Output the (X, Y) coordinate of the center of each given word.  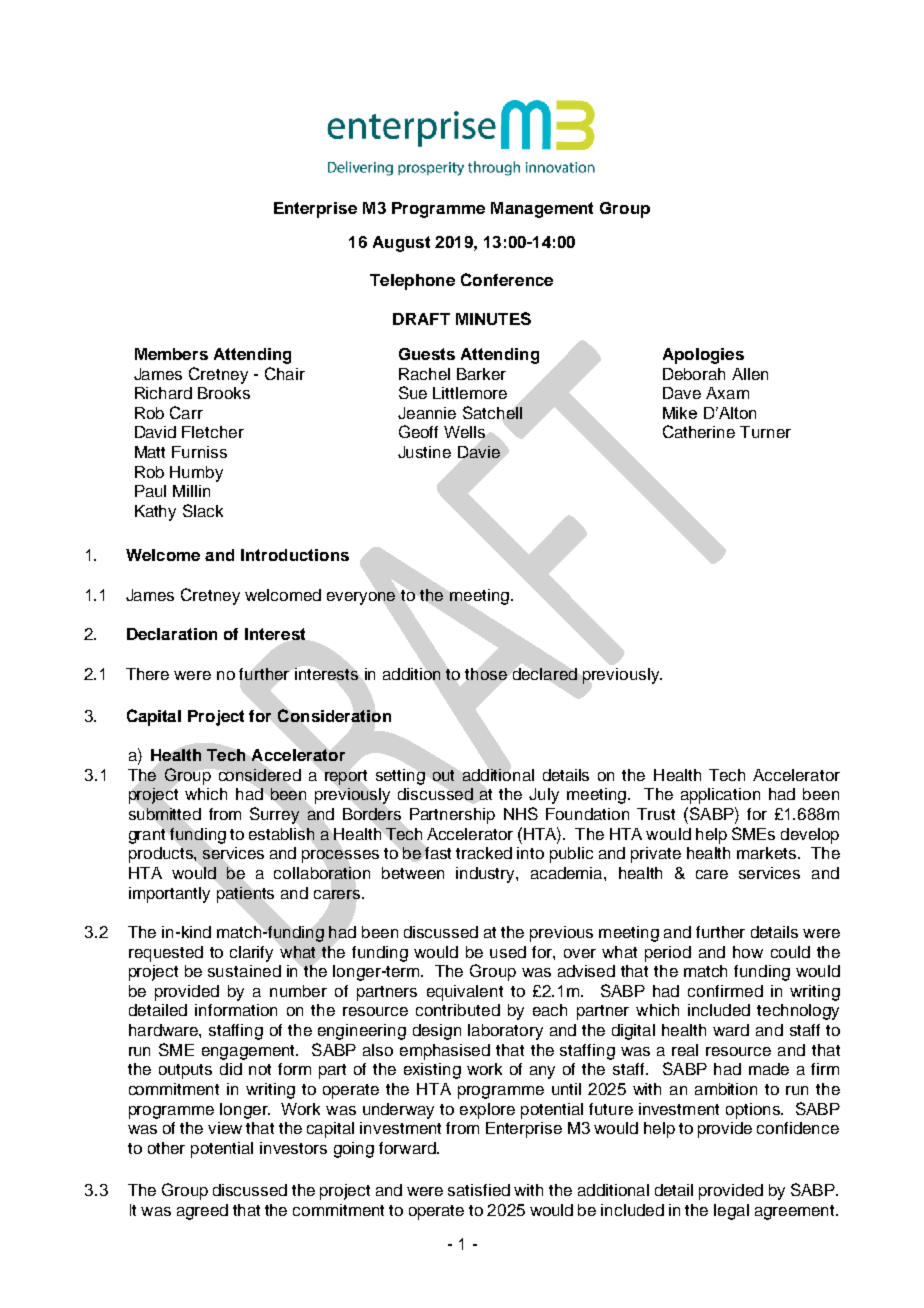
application (720, 796)
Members (171, 354)
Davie (479, 452)
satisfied (479, 1190)
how (748, 952)
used (508, 952)
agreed (202, 1212)
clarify (251, 954)
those (486, 674)
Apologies (703, 356)
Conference (507, 279)
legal (731, 1212)
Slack (203, 510)
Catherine (699, 431)
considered (260, 775)
